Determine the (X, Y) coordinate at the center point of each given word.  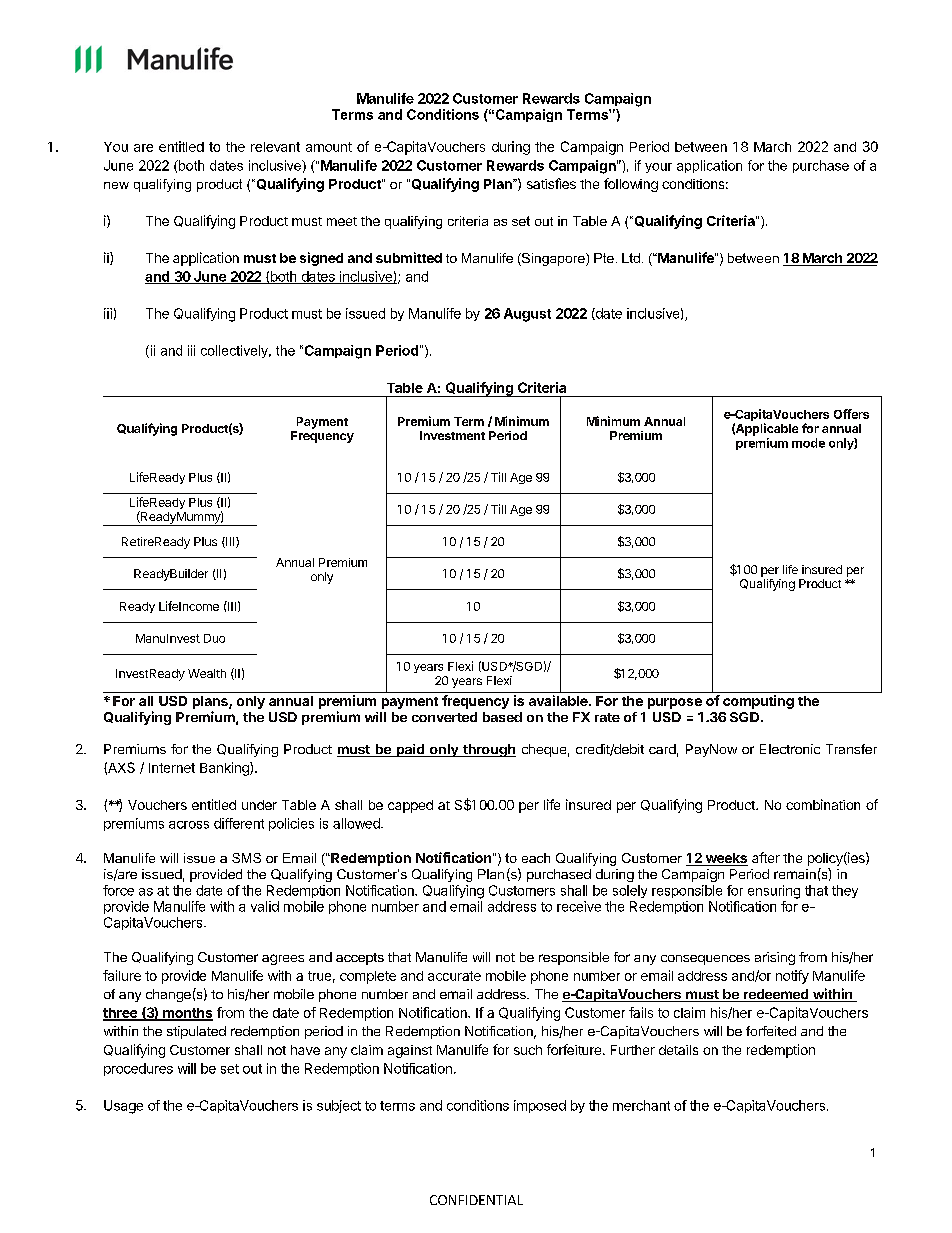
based (502, 717)
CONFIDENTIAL (476, 1200)
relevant (275, 147)
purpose (675, 703)
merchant (641, 1105)
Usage (123, 1107)
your (658, 168)
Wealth (207, 673)
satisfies (551, 183)
